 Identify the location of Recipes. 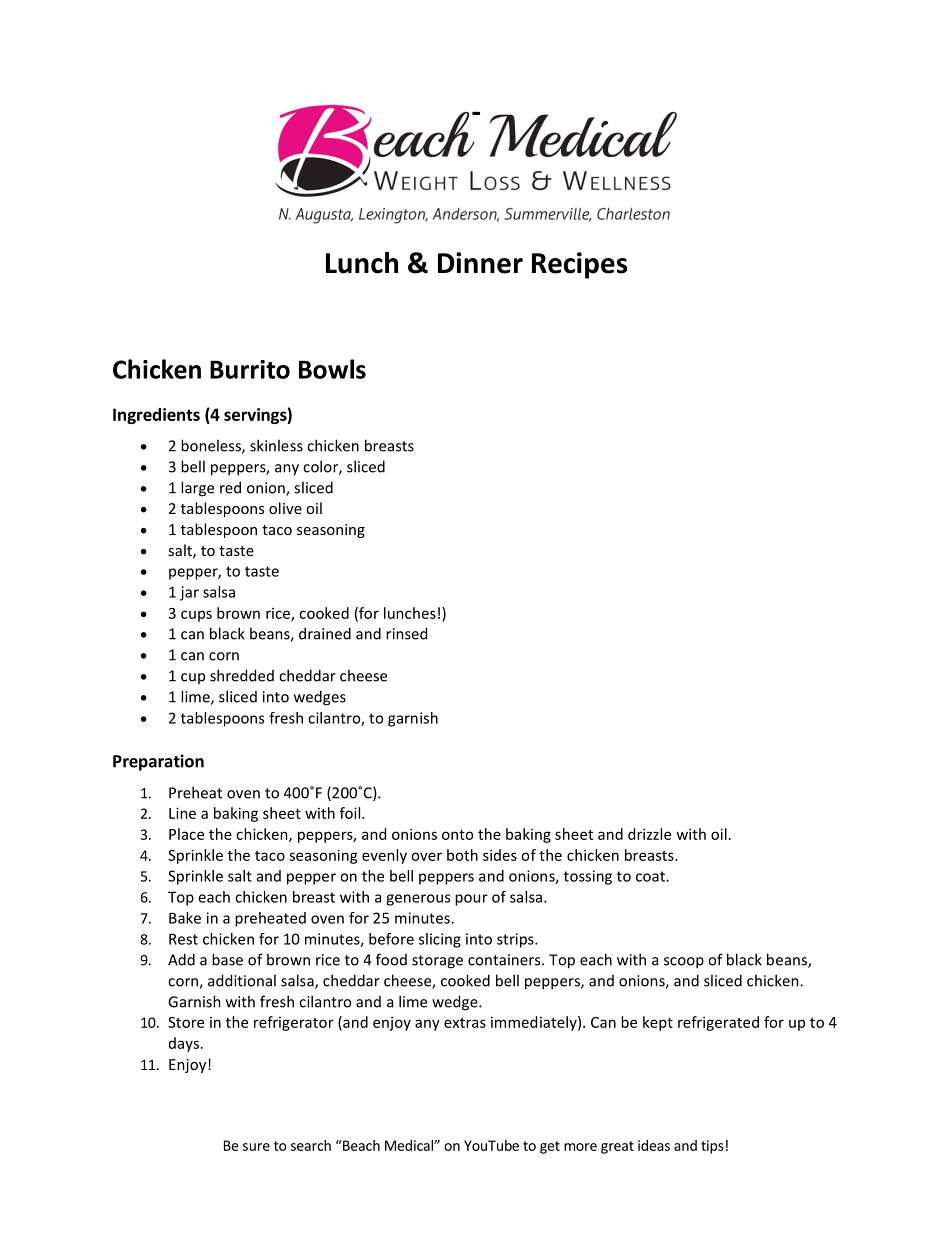
(579, 265).
